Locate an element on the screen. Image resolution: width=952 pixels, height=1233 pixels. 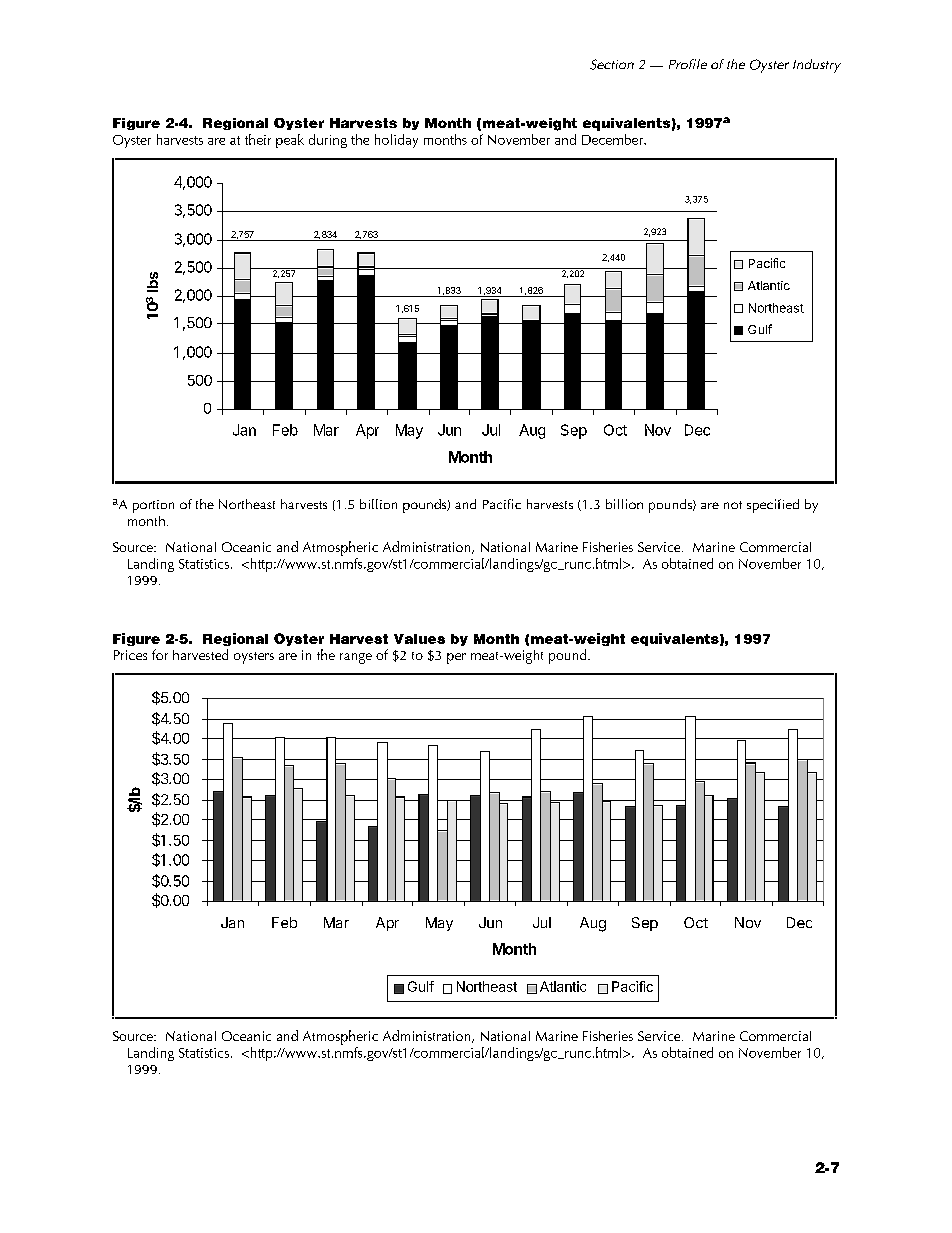
peak is located at coordinates (290, 141).
